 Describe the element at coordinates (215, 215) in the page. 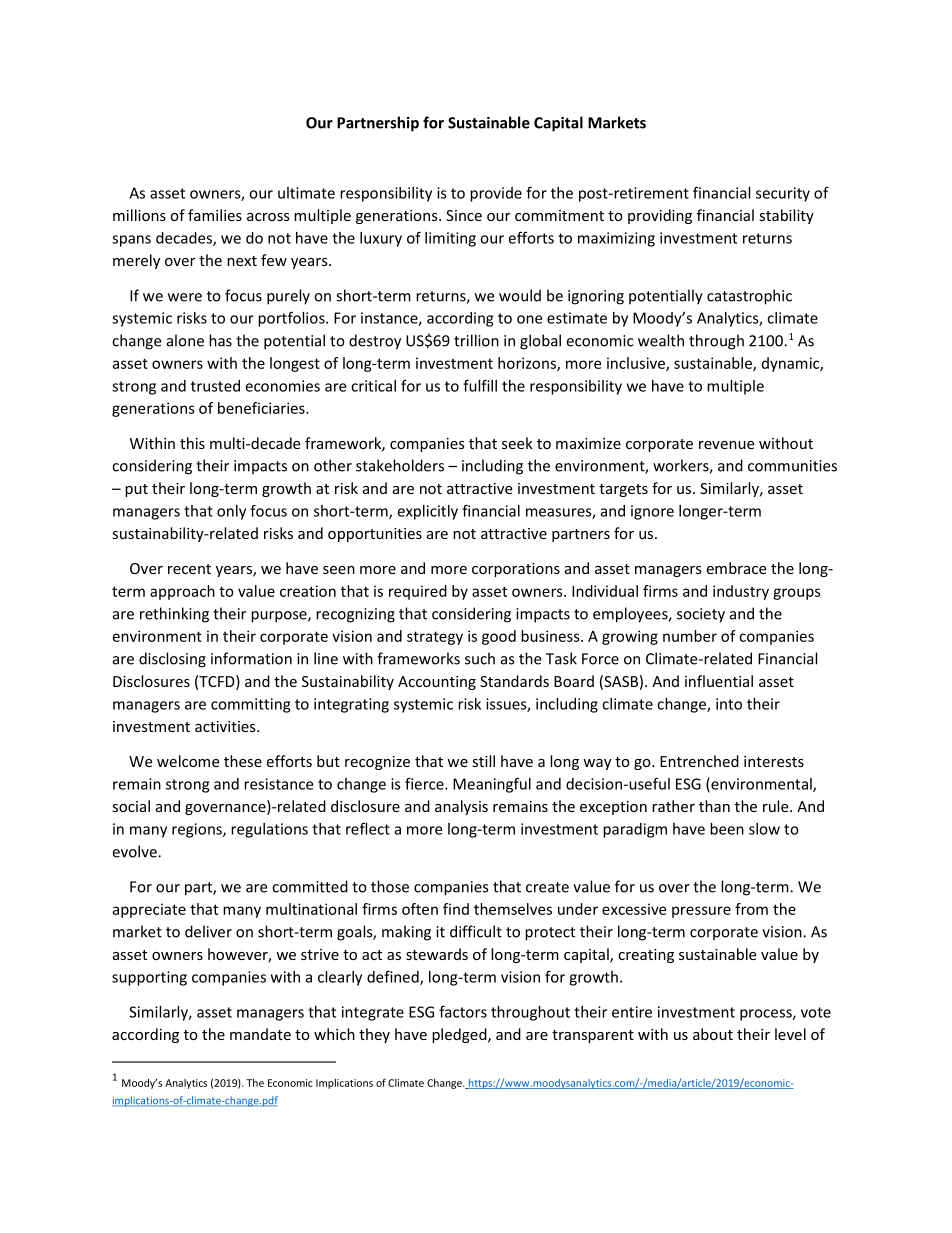

I see `families` at that location.
